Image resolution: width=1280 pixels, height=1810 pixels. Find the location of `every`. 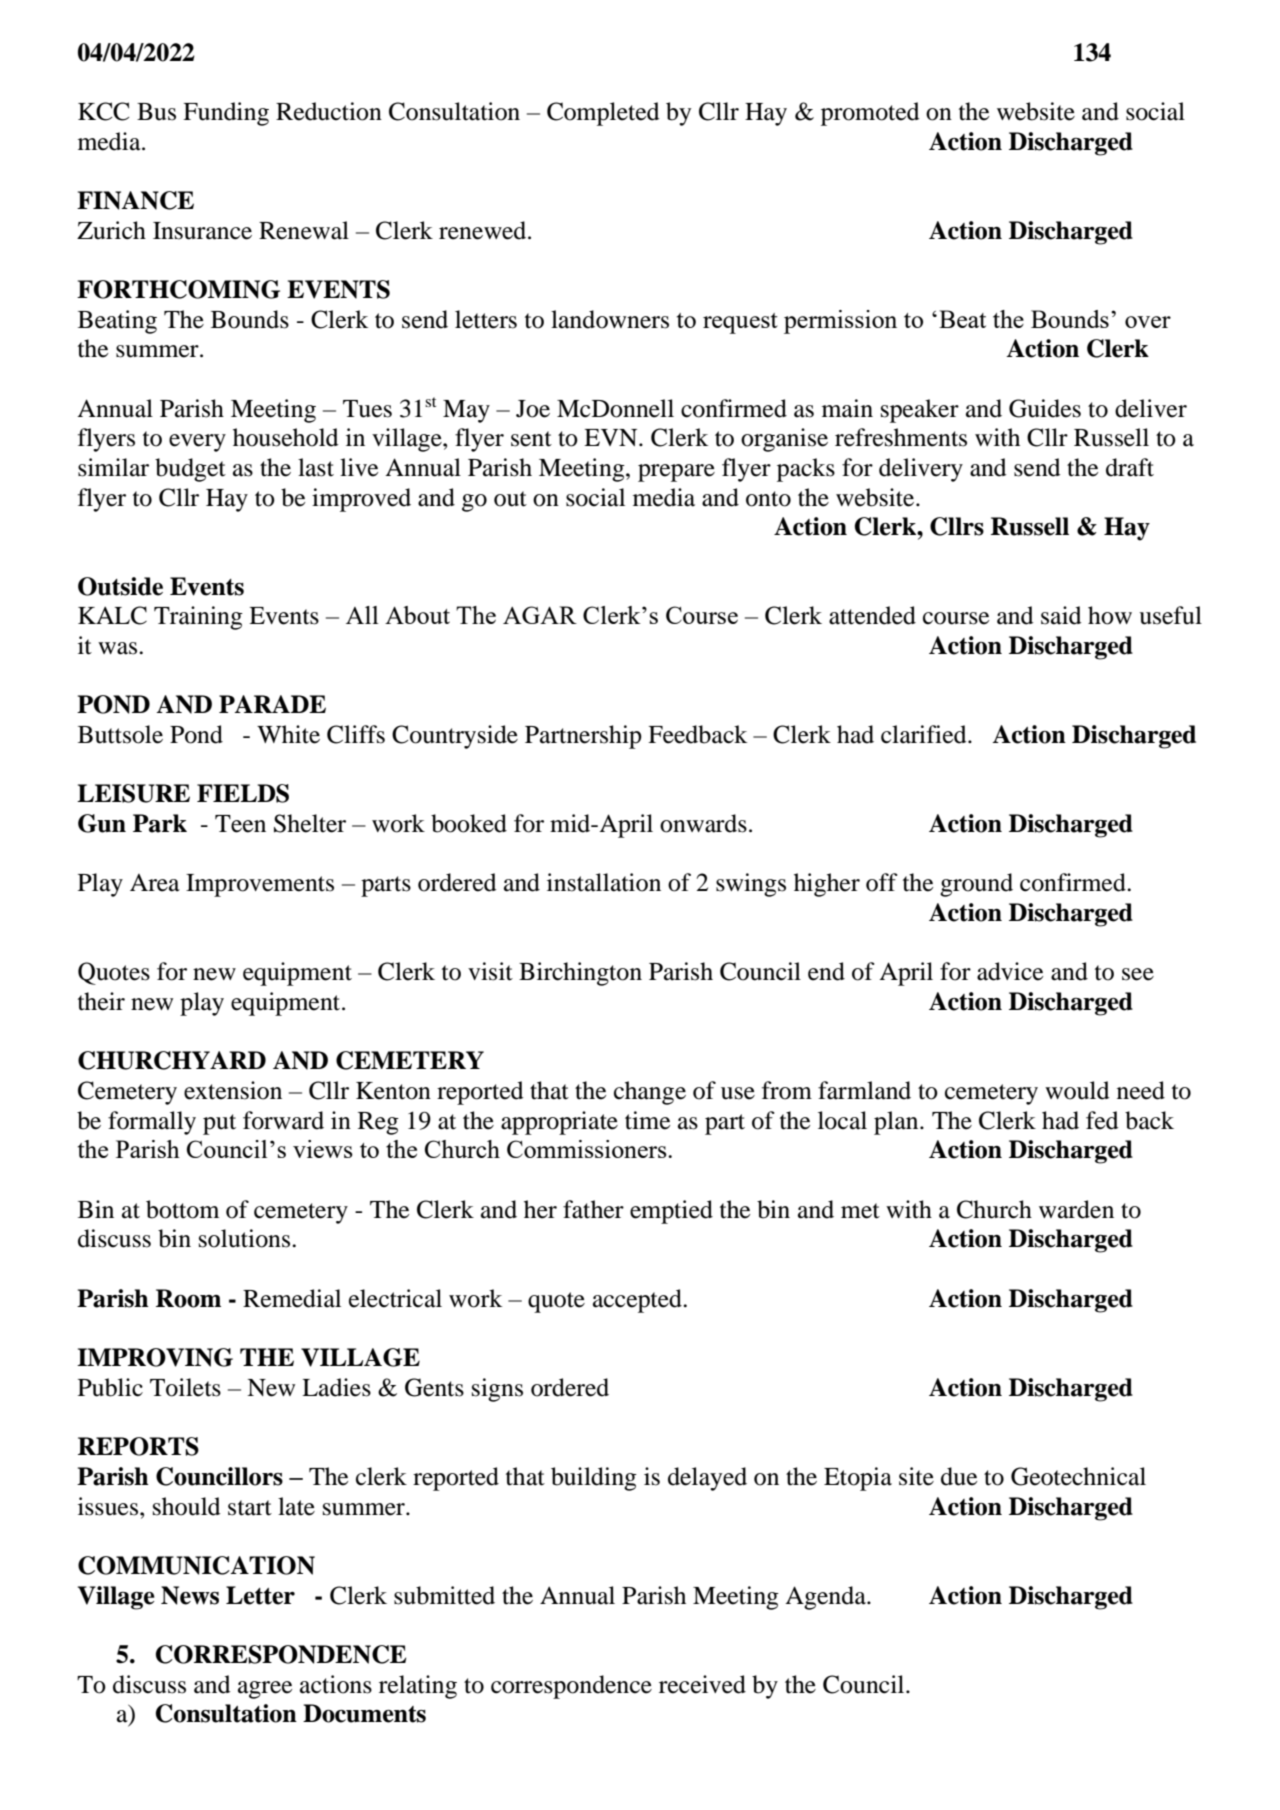

every is located at coordinates (197, 443).
